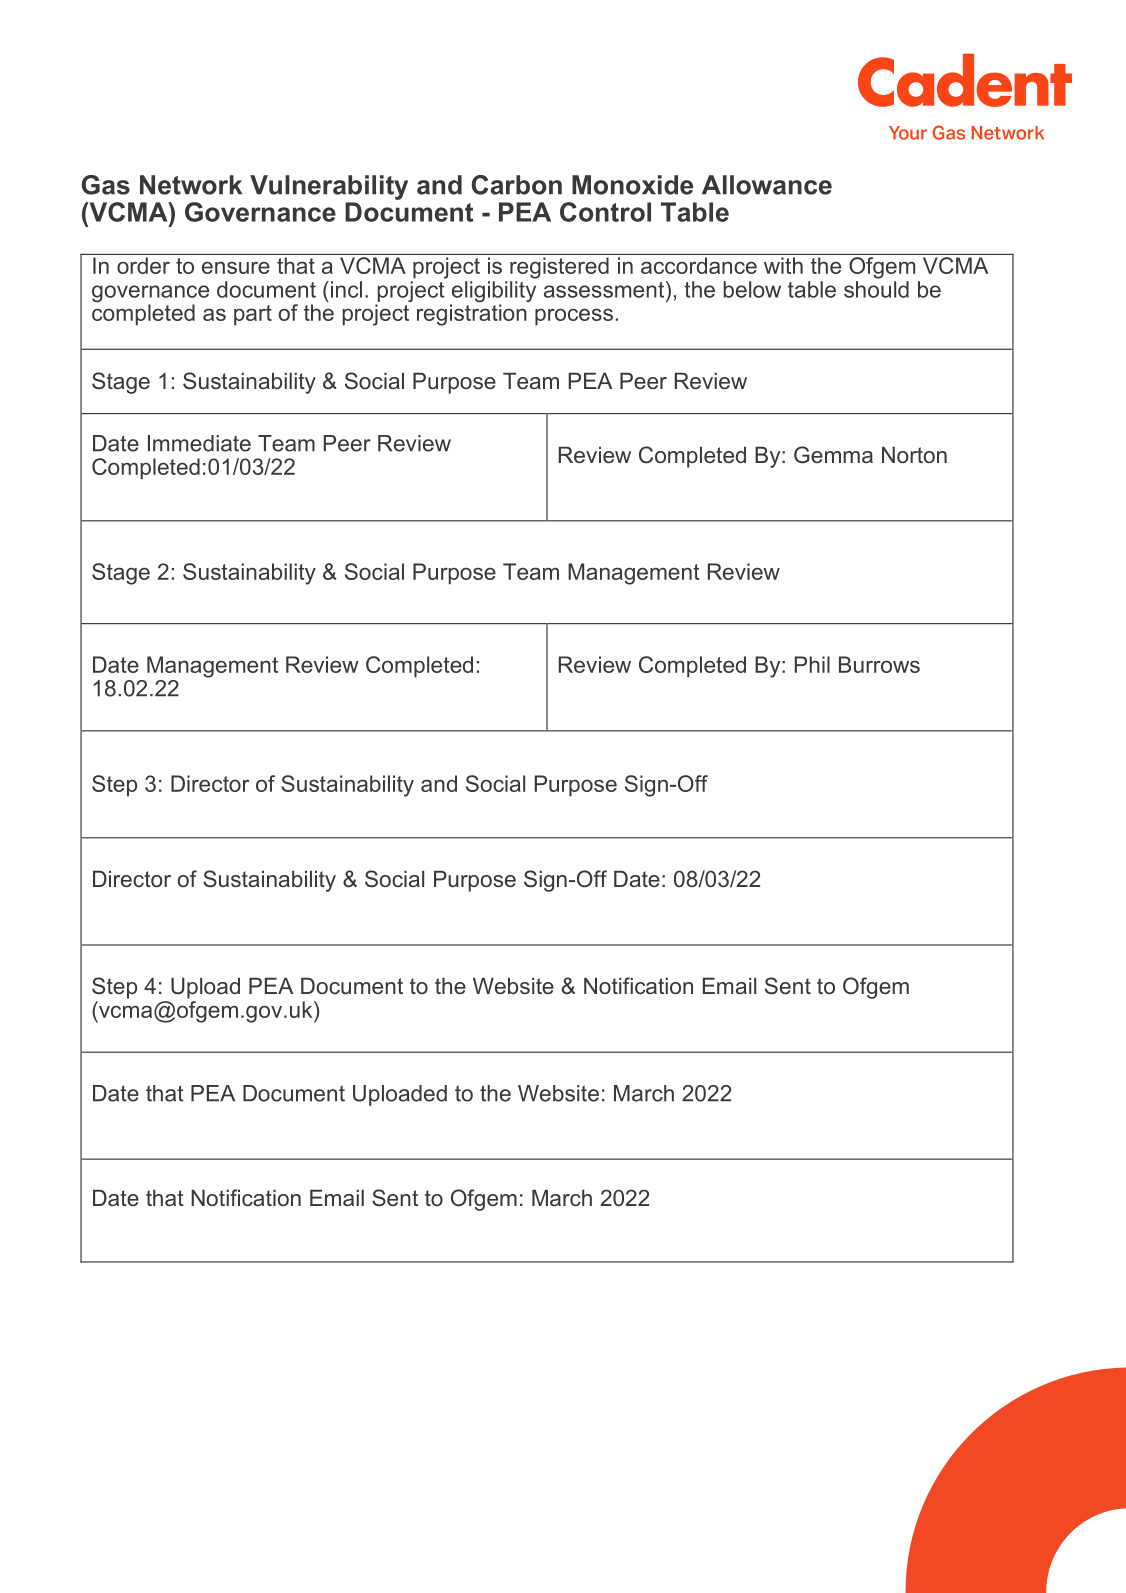 The image size is (1126, 1593). What do you see at coordinates (191, 185) in the document?
I see `Network` at bounding box center [191, 185].
